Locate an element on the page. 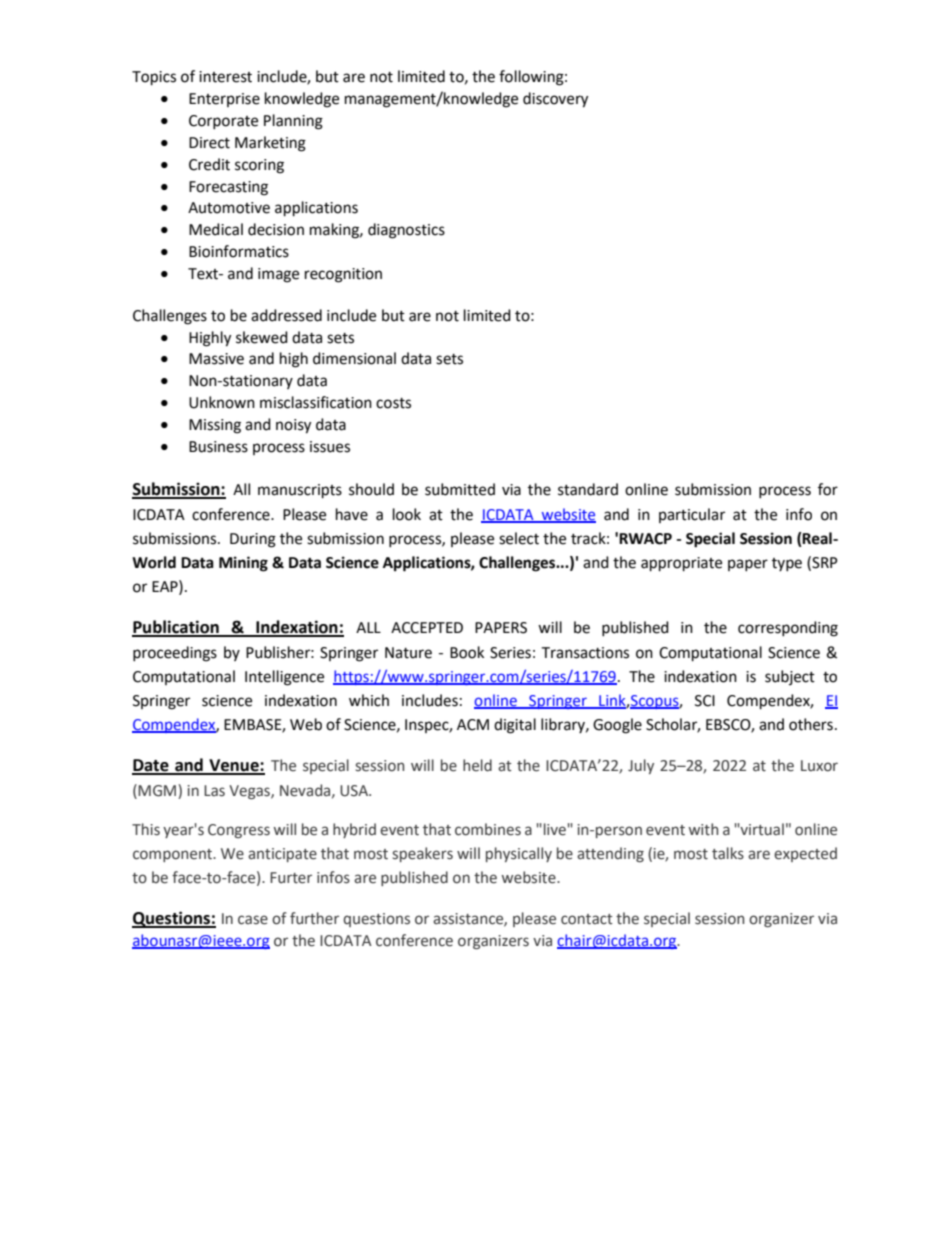 The width and height of the document is (952, 1233). physically is located at coordinates (519, 854).
